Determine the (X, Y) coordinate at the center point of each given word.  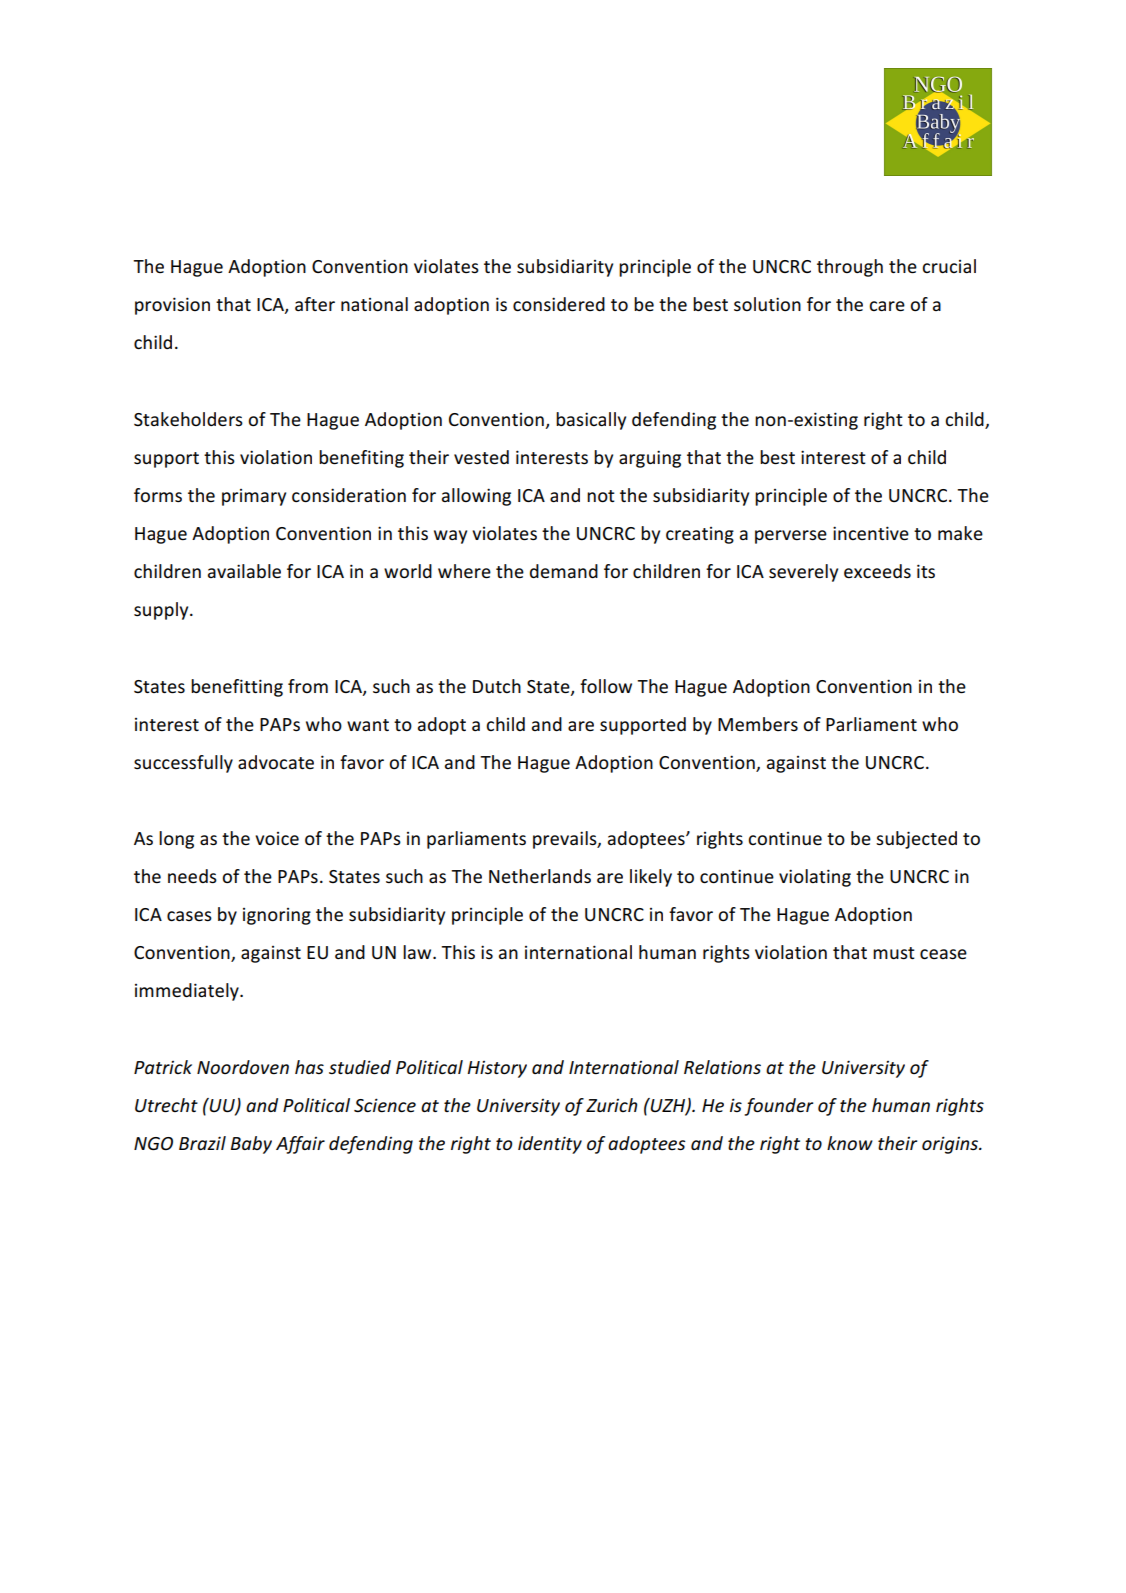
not (601, 496)
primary (254, 497)
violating (815, 878)
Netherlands (540, 876)
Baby (251, 1145)
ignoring (277, 916)
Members (758, 724)
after (315, 304)
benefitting (237, 688)
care (887, 306)
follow (606, 686)
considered (559, 304)
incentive (871, 533)
